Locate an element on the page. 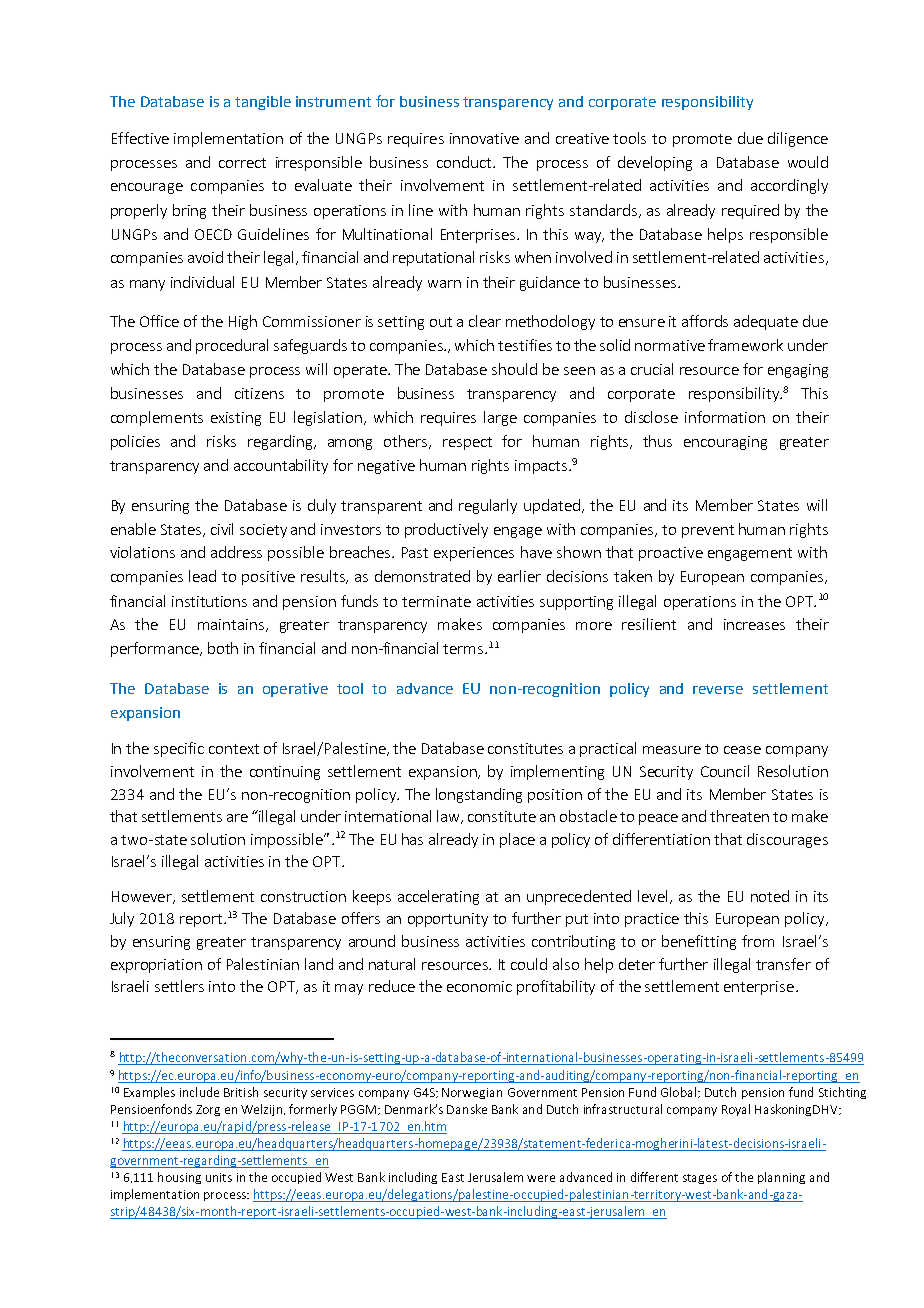 This document has width=924, height=1308. specific is located at coordinates (179, 749).
